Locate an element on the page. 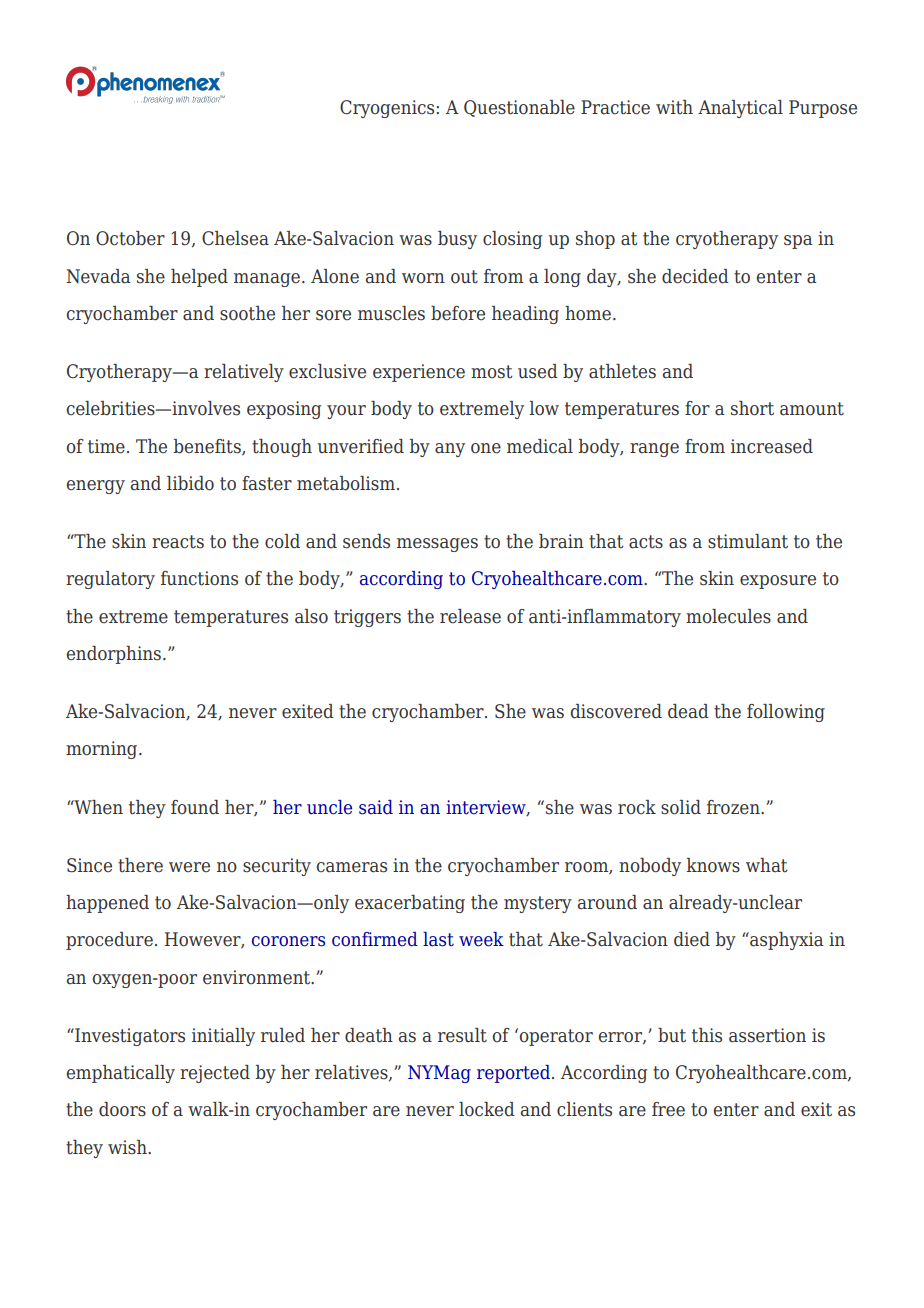 Image resolution: width=924 pixels, height=1308 pixels. relatively is located at coordinates (244, 373).
